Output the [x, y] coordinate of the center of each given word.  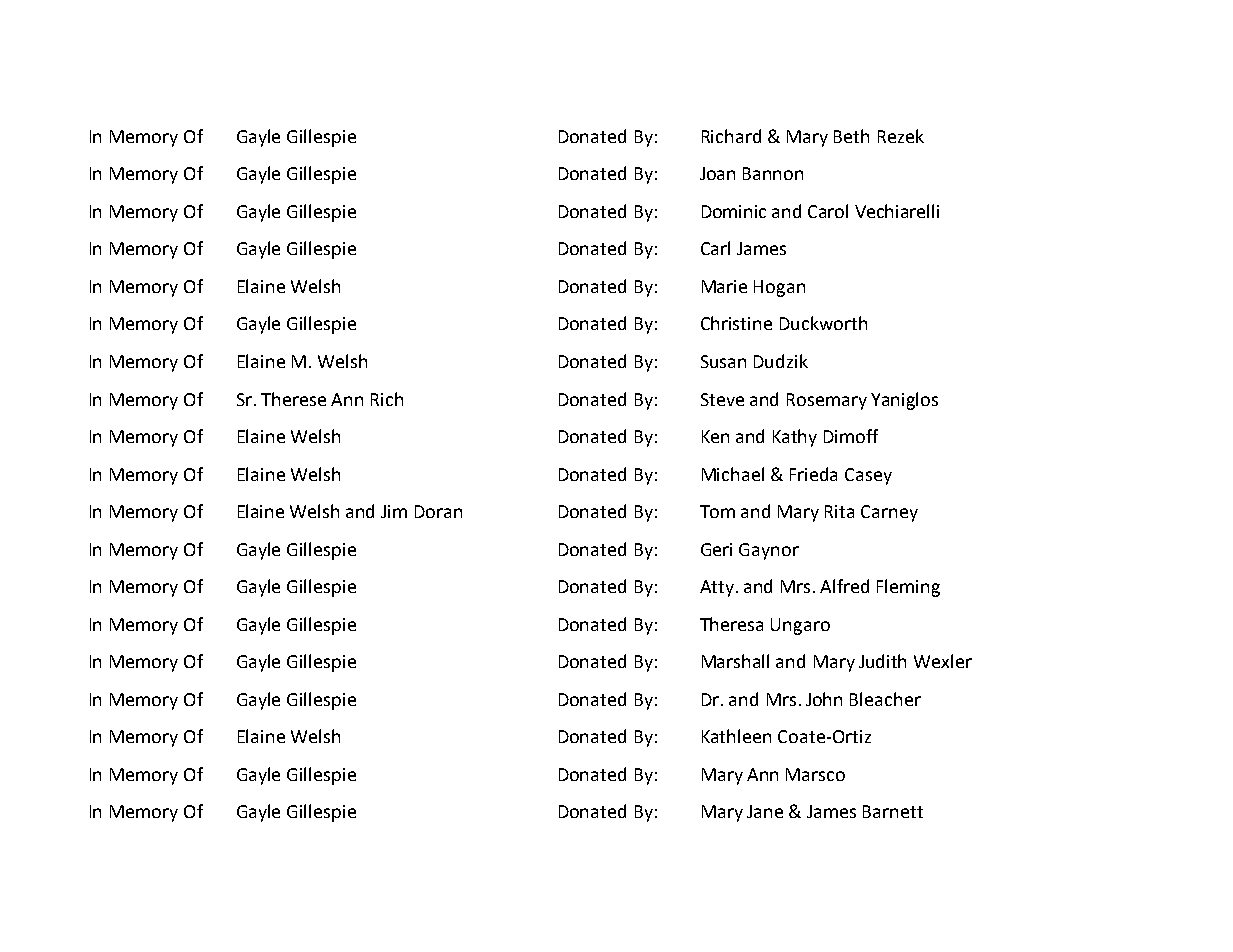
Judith [882, 661]
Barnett [893, 811]
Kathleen [736, 736]
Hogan [779, 288]
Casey [868, 476]
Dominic [734, 211]
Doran [438, 511]
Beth [851, 136]
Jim [394, 511]
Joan [717, 173]
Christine [736, 323]
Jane [765, 811]
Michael [733, 474]
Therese [293, 399]
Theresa [731, 624]
